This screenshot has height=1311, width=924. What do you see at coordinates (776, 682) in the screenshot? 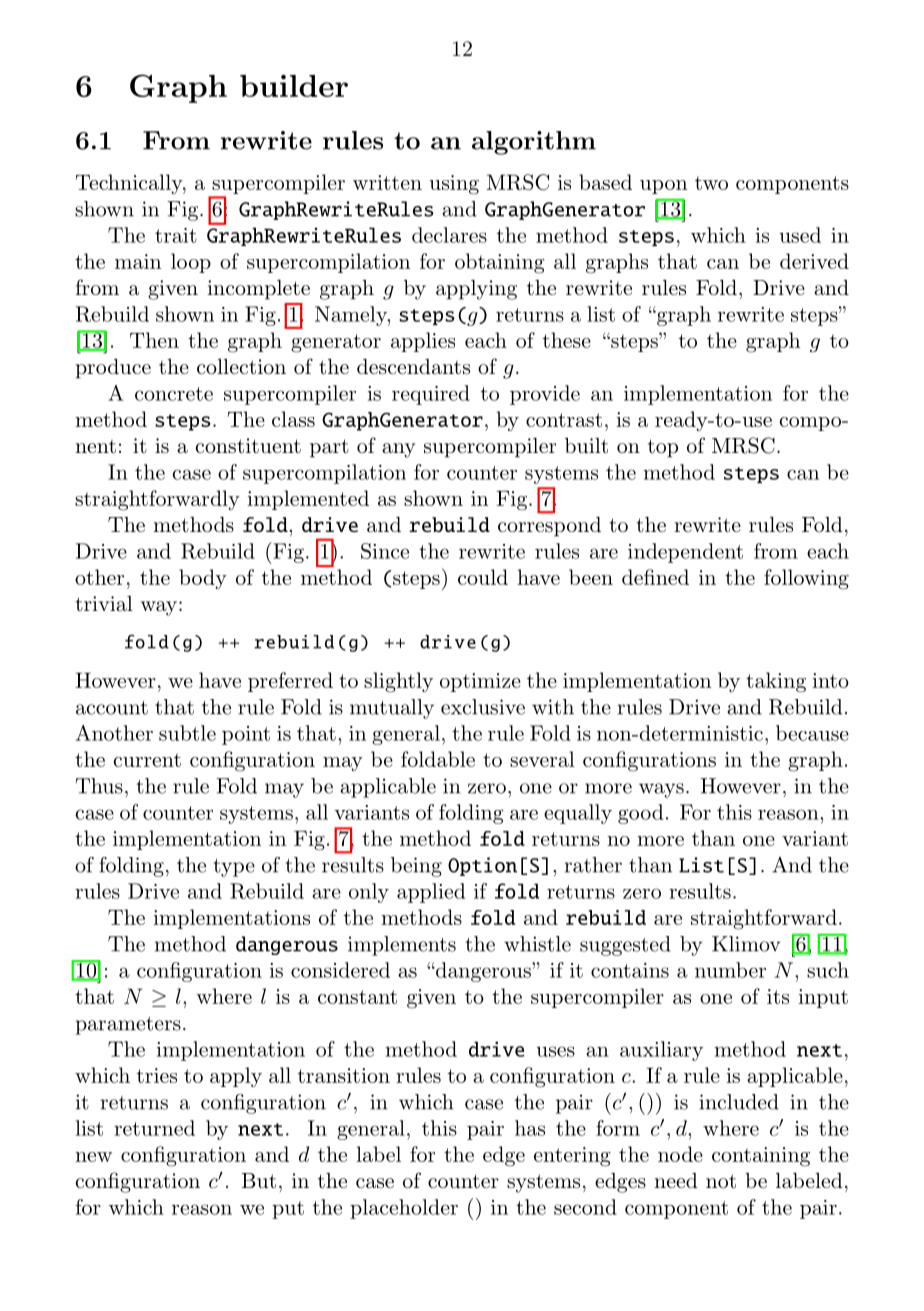
I see `taking` at bounding box center [776, 682].
